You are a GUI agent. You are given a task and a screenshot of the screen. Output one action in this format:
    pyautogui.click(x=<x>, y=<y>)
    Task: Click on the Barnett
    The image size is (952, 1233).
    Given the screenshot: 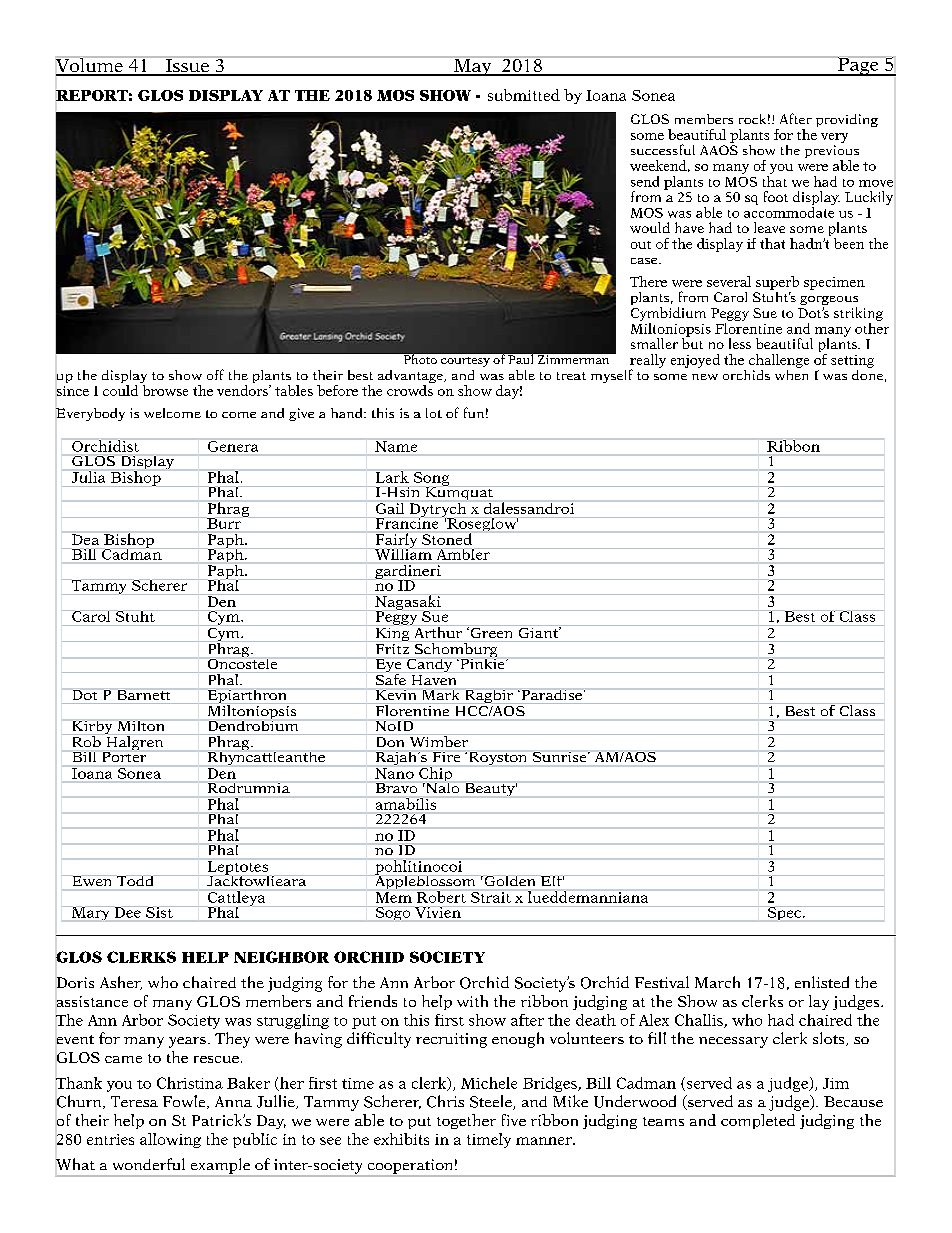 What is the action you would take?
    pyautogui.click(x=144, y=695)
